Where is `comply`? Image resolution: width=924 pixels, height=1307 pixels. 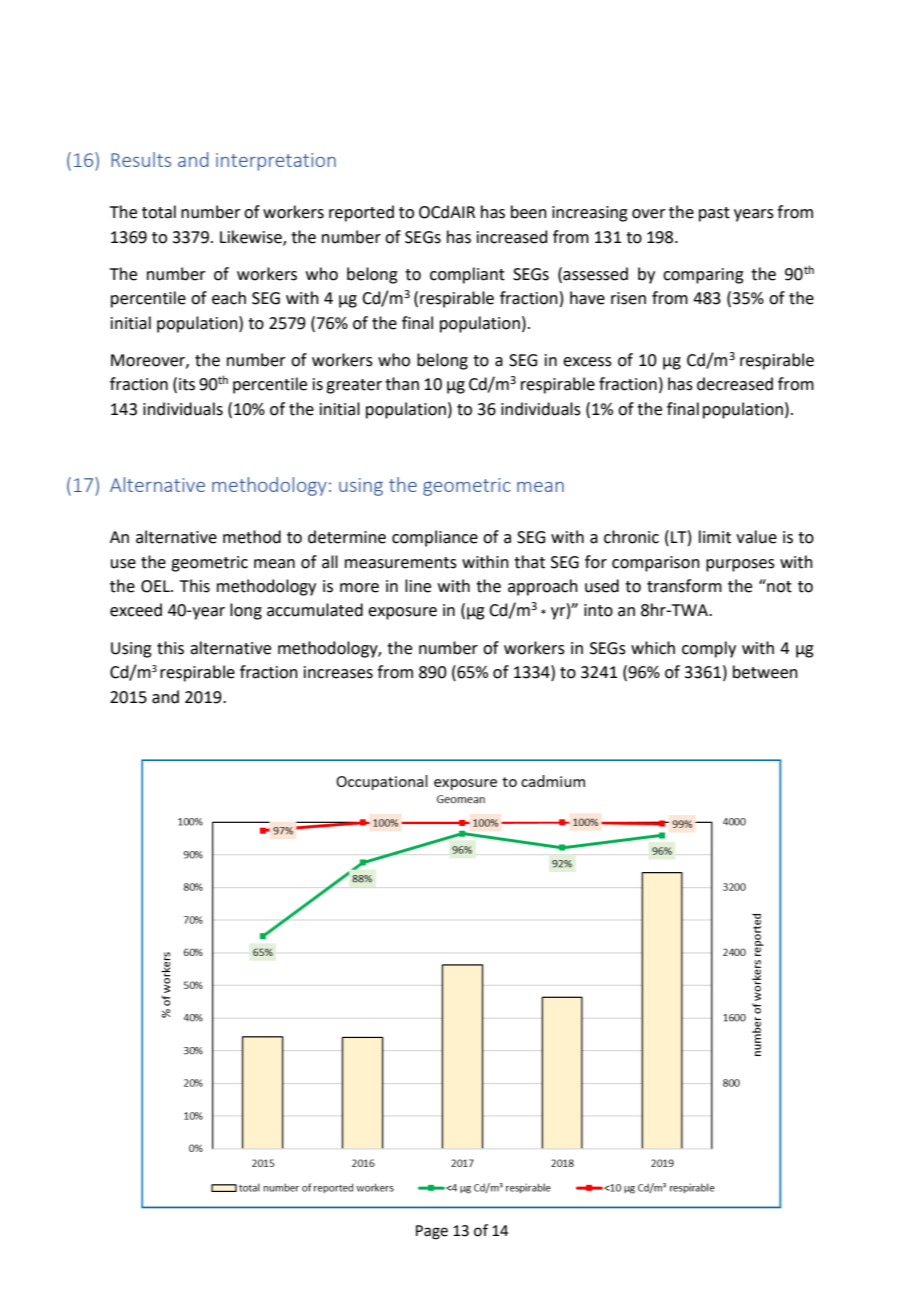 comply is located at coordinates (709, 649).
